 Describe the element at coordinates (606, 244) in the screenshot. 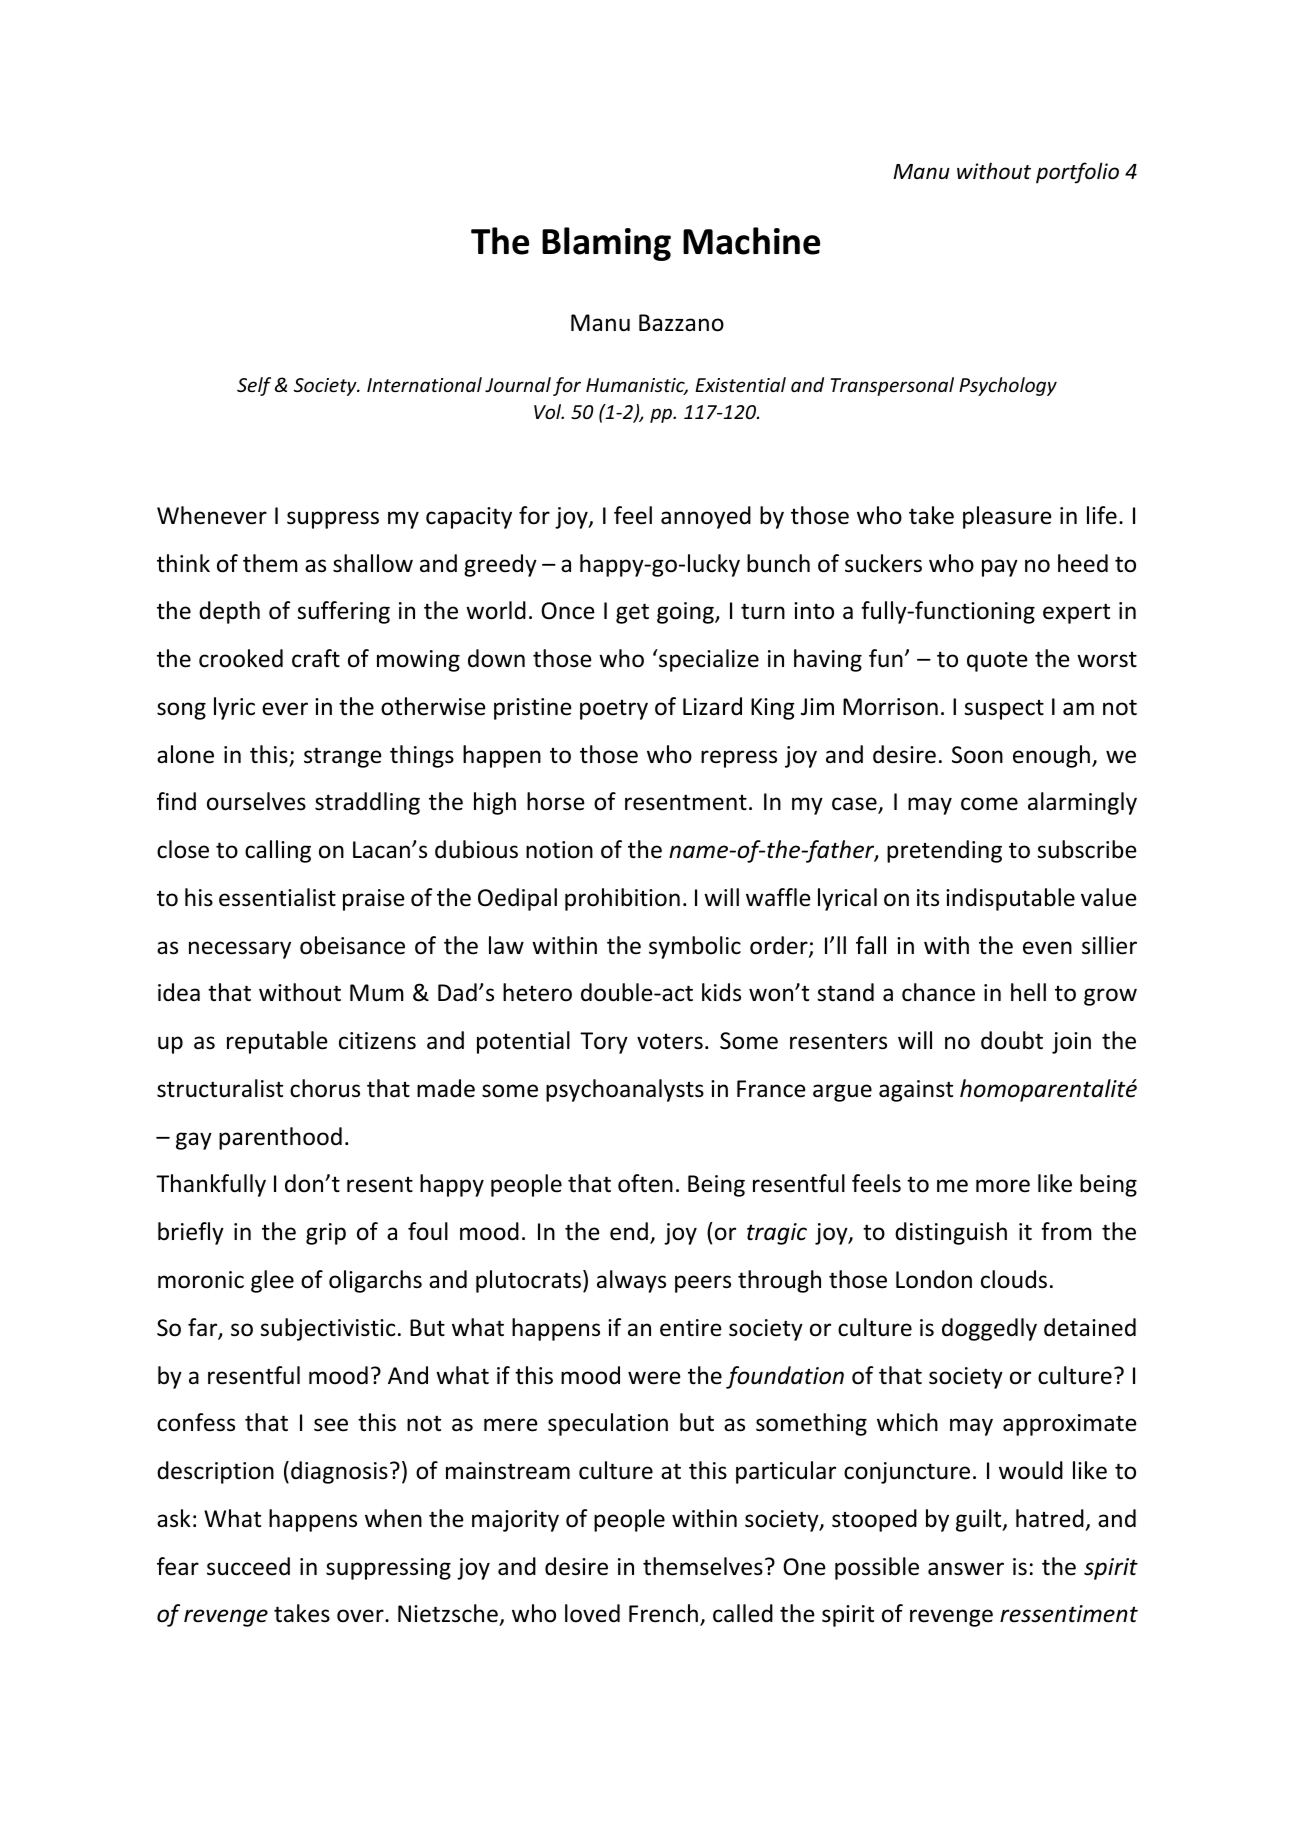

I see `Blaming` at that location.
